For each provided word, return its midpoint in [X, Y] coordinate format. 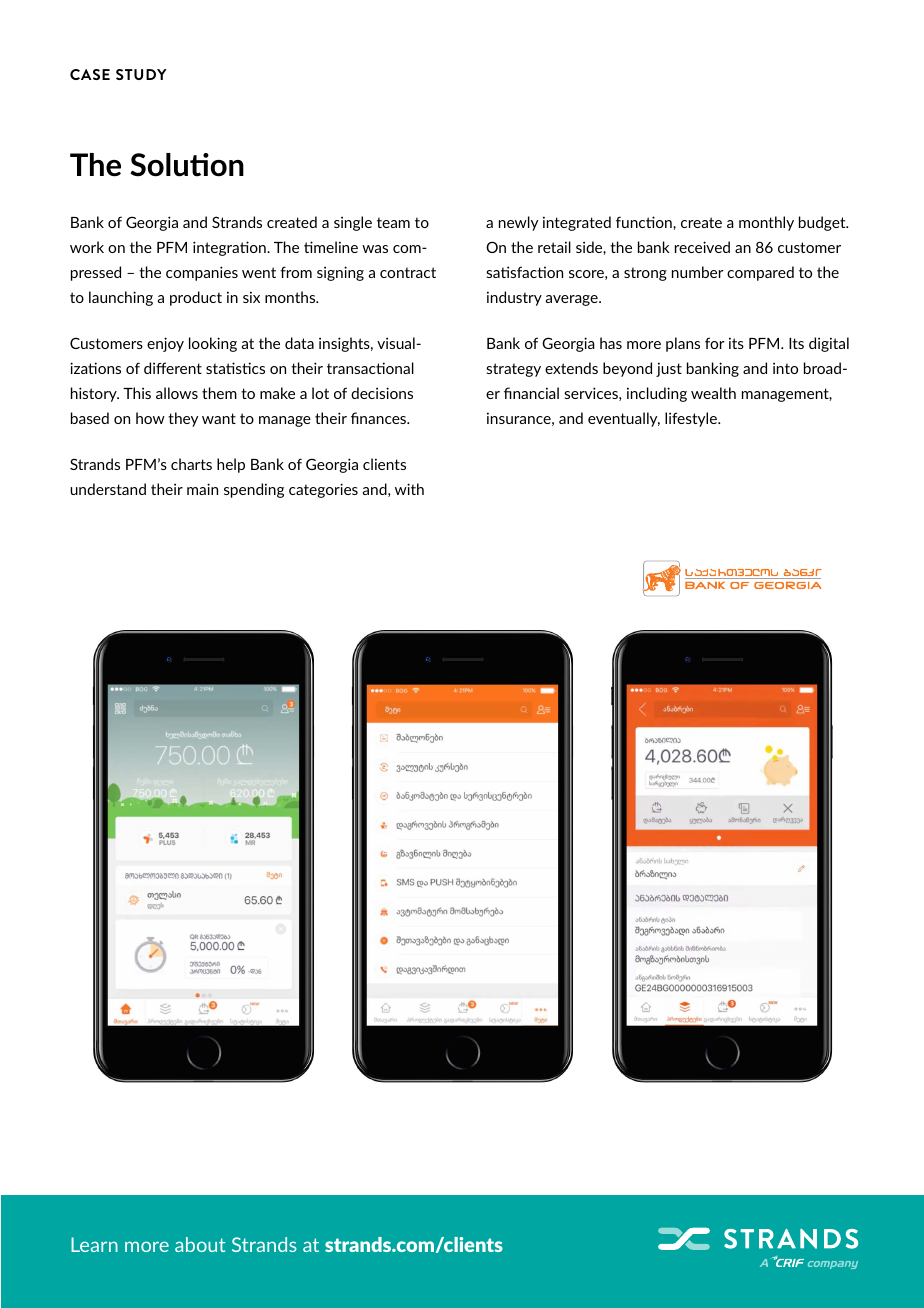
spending [254, 490]
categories [323, 490]
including [657, 394]
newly [518, 223]
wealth [713, 393]
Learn [94, 1244]
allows [177, 393]
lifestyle [692, 419]
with [409, 489]
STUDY [141, 74]
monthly [766, 223]
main [202, 489]
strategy [513, 370]
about [200, 1244]
